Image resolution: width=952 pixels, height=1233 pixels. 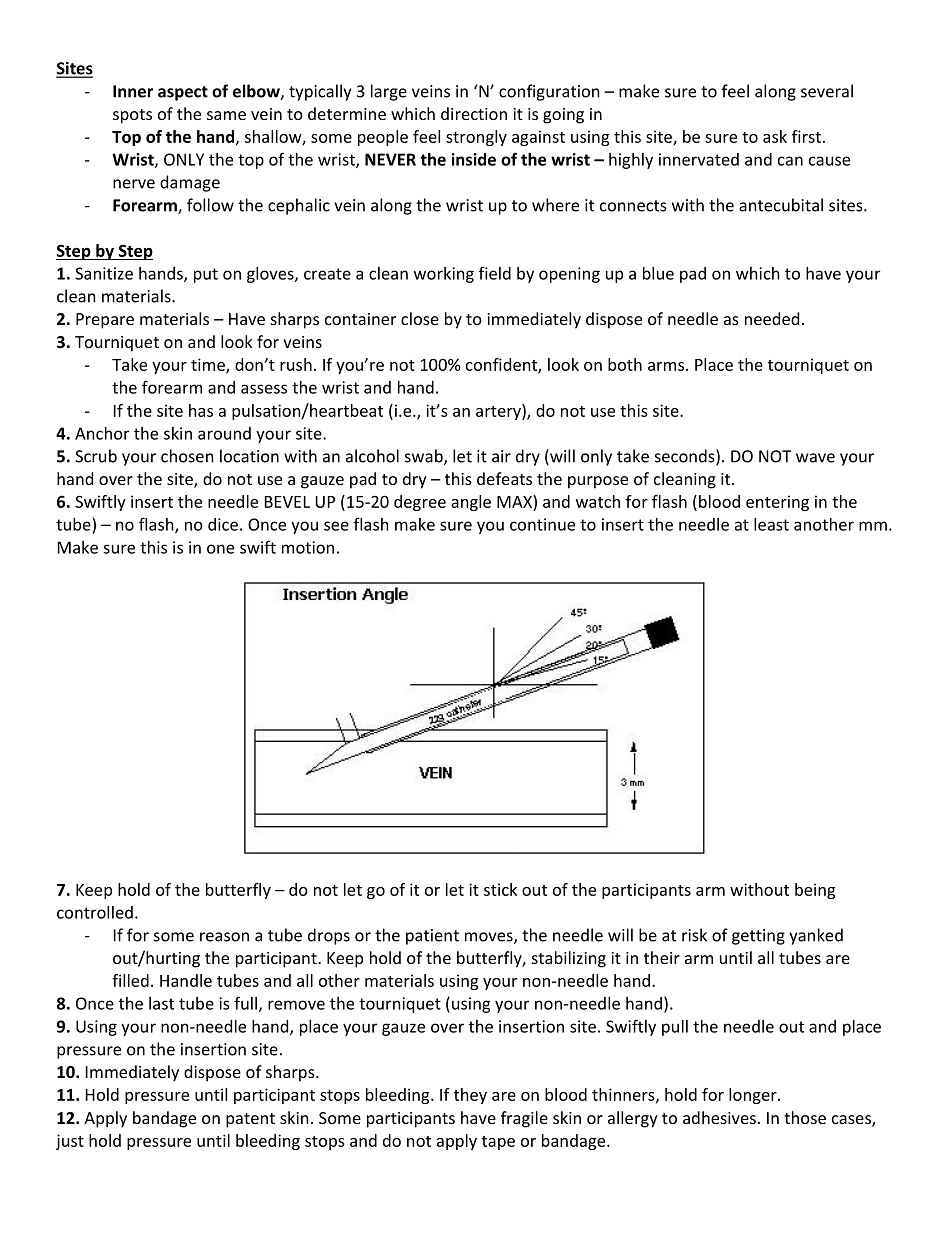 I want to click on stick, so click(x=500, y=889).
